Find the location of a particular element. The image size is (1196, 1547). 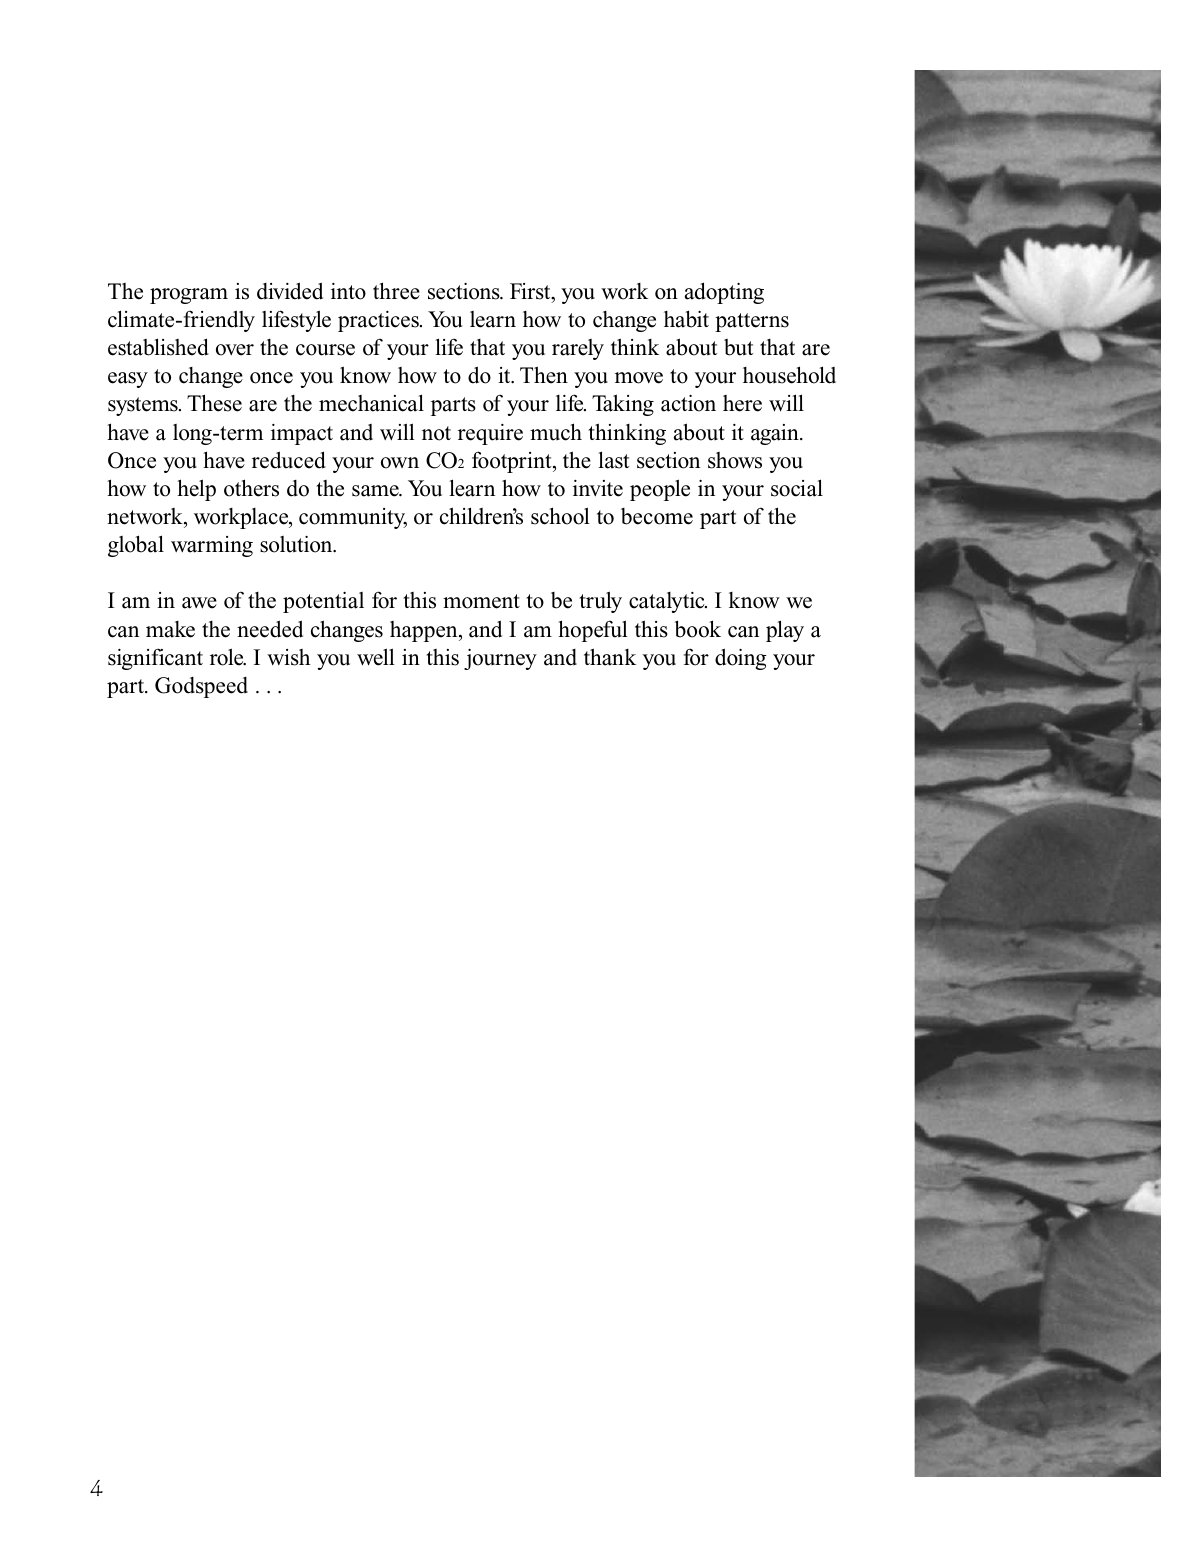

program is located at coordinates (189, 296).
